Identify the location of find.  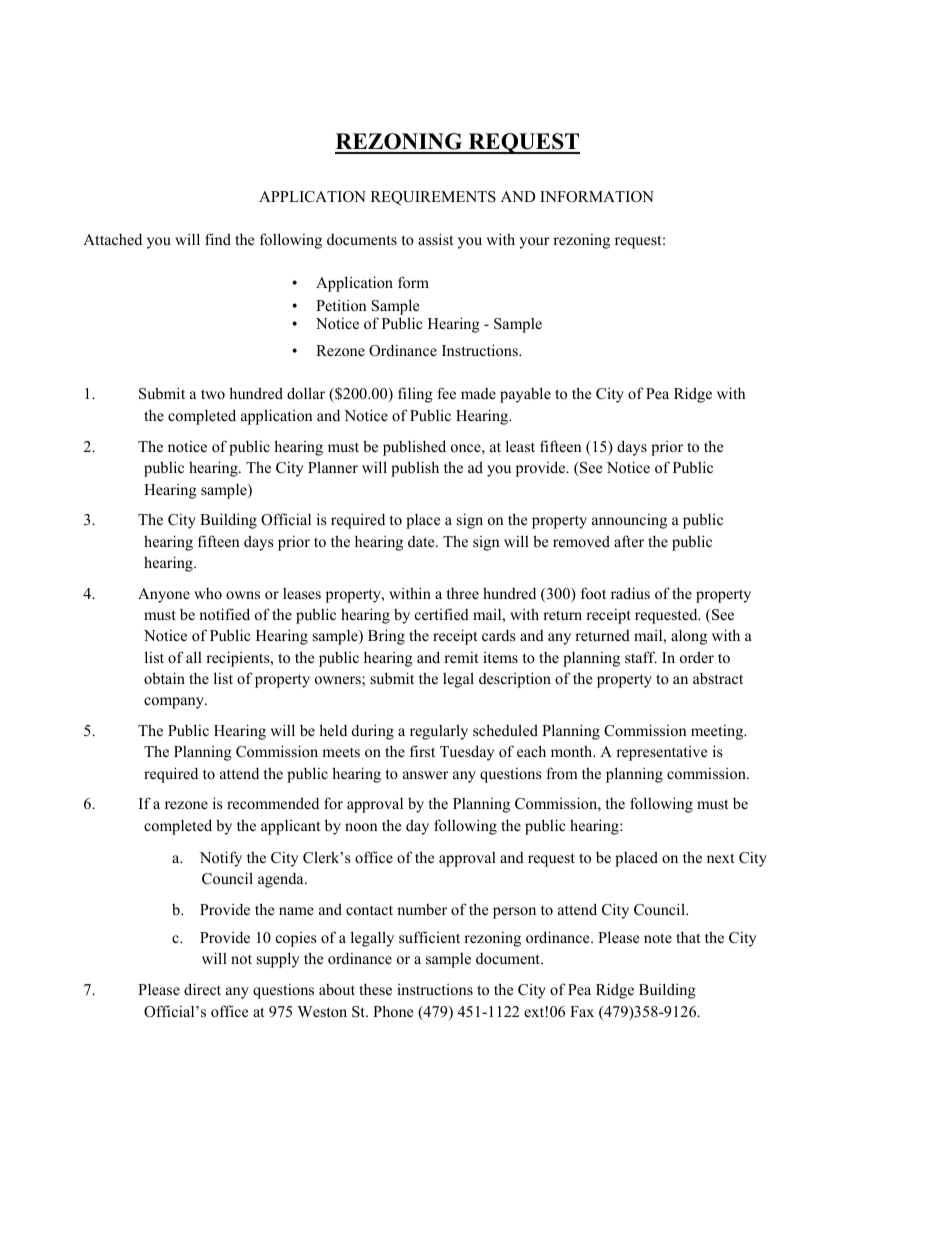
(218, 239).
